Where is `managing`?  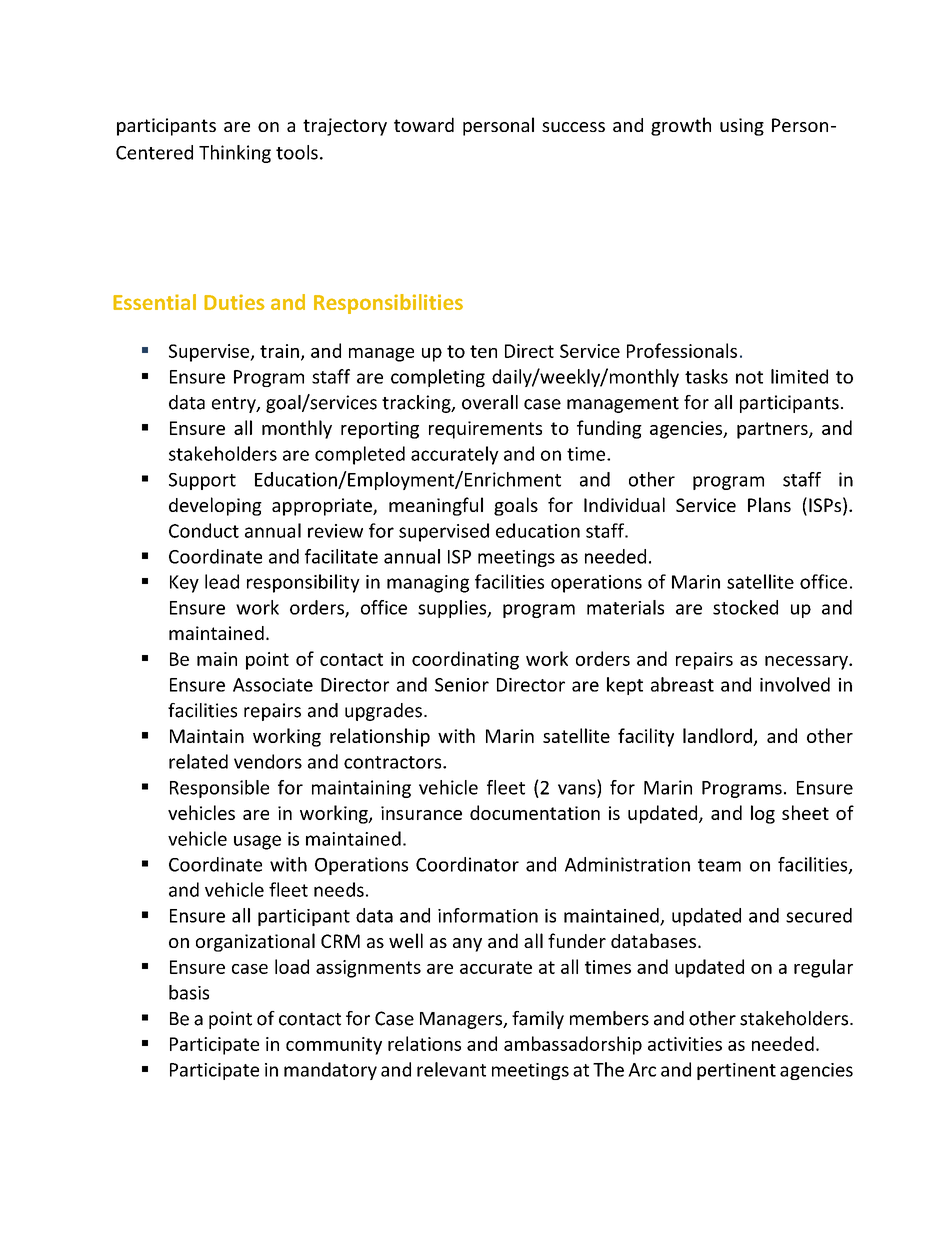 managing is located at coordinates (428, 584).
